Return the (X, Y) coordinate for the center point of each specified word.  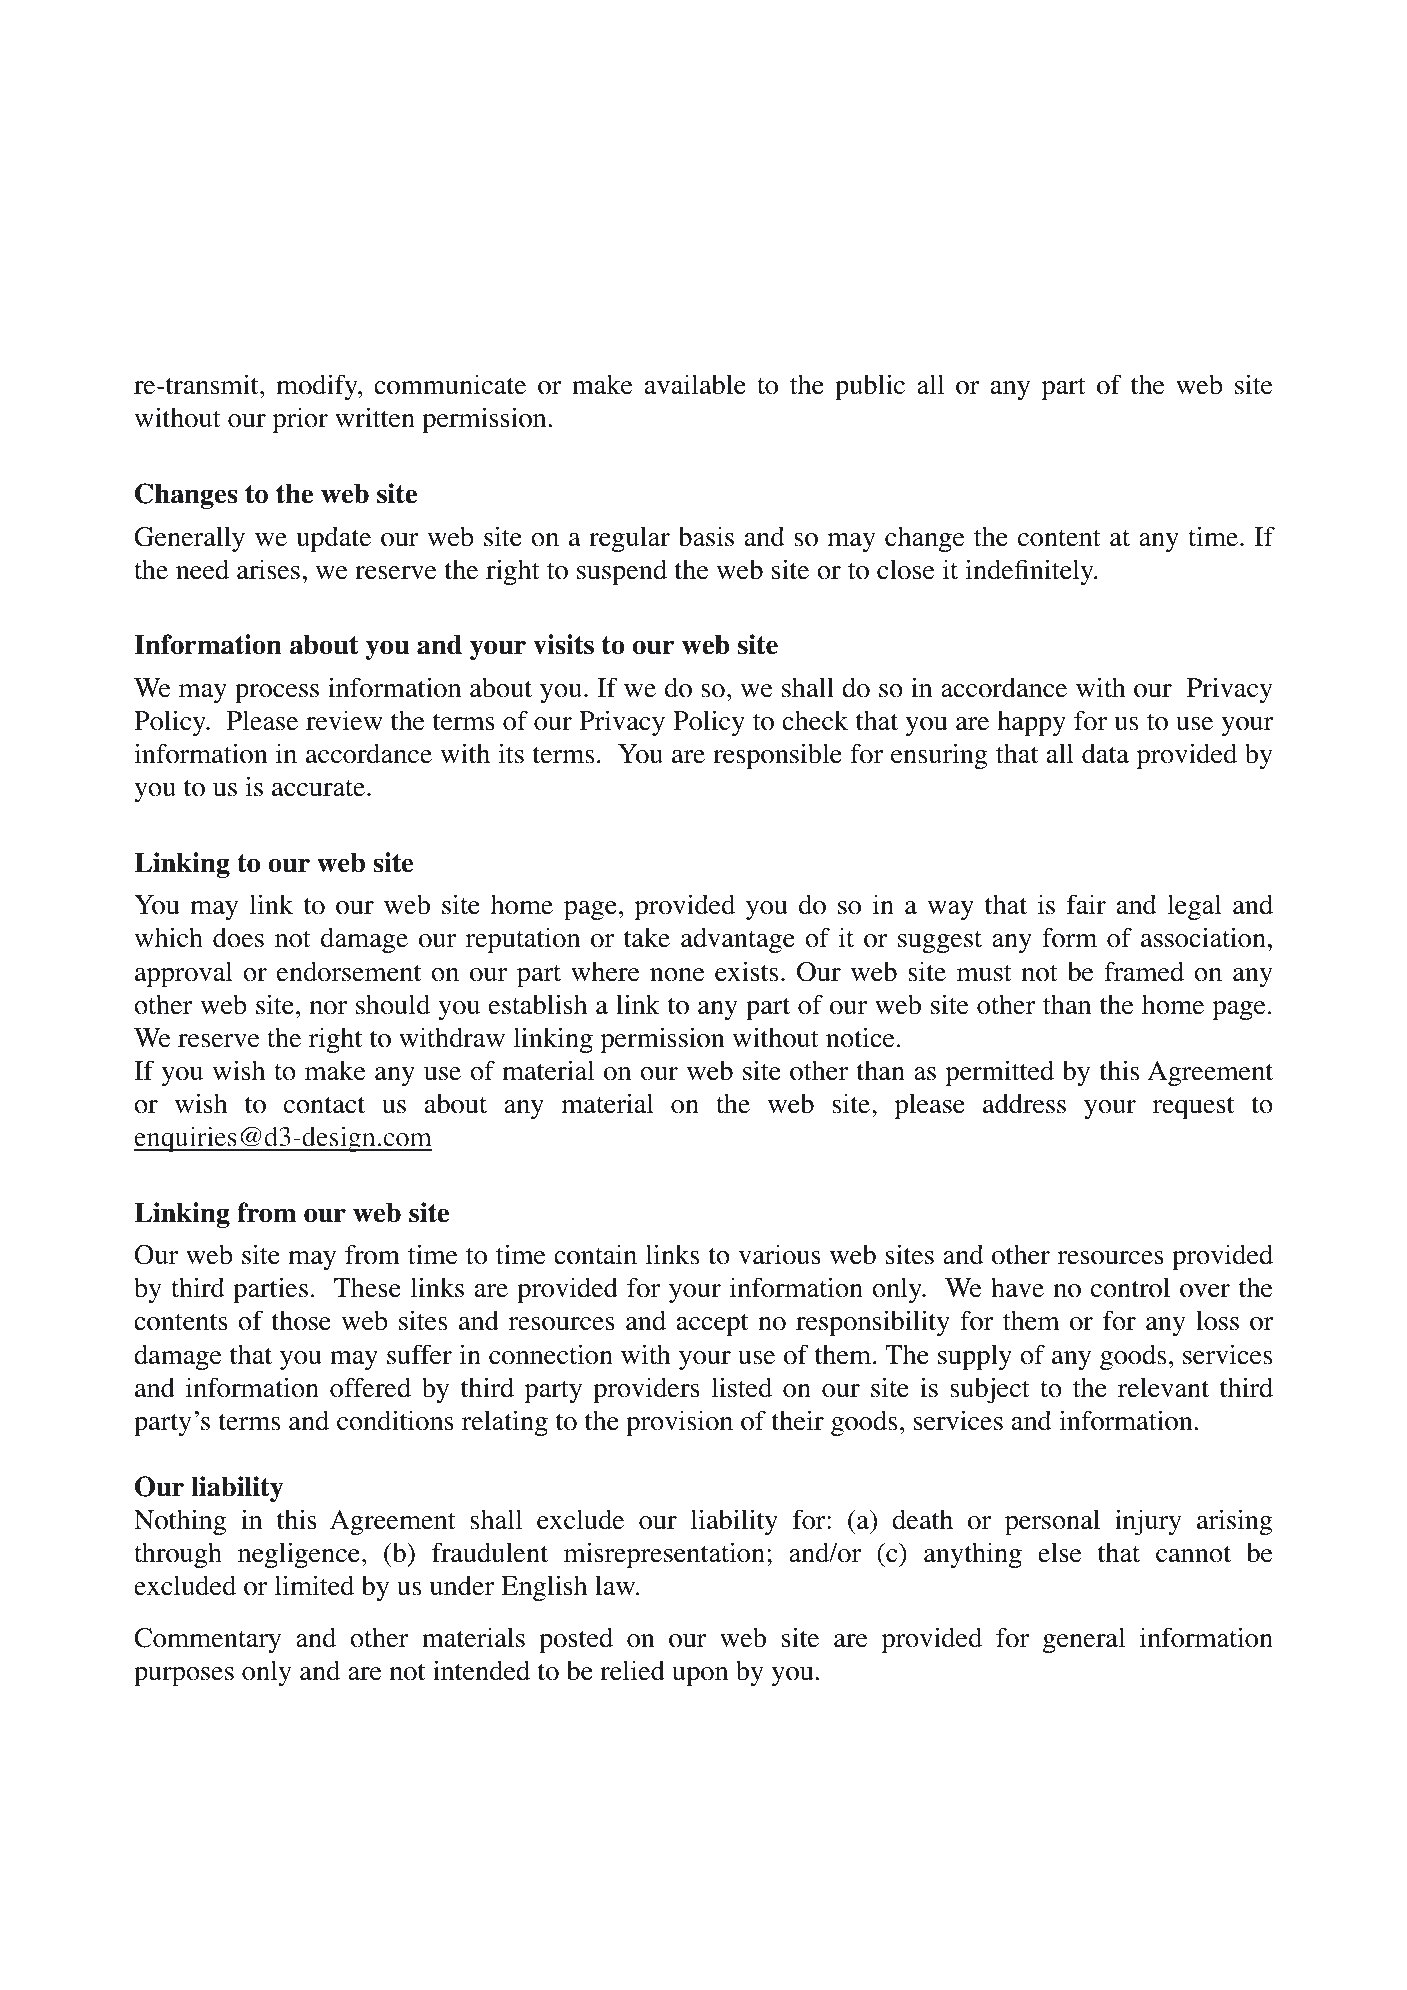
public (870, 387)
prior (300, 420)
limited (314, 1585)
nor (328, 1008)
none (677, 975)
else (1059, 1552)
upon (700, 1676)
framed (1144, 971)
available (695, 384)
